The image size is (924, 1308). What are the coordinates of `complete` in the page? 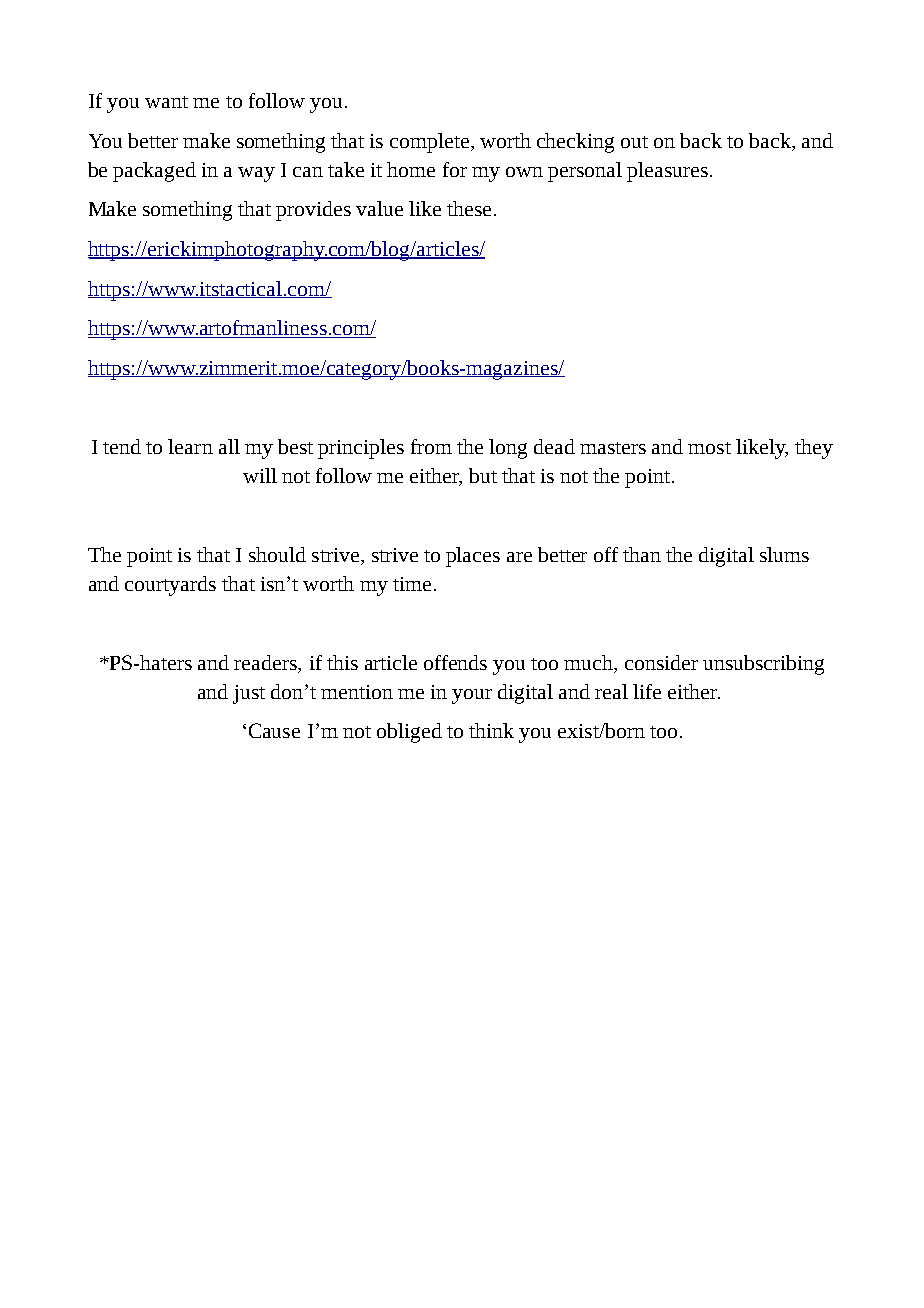 It's located at (429, 143).
